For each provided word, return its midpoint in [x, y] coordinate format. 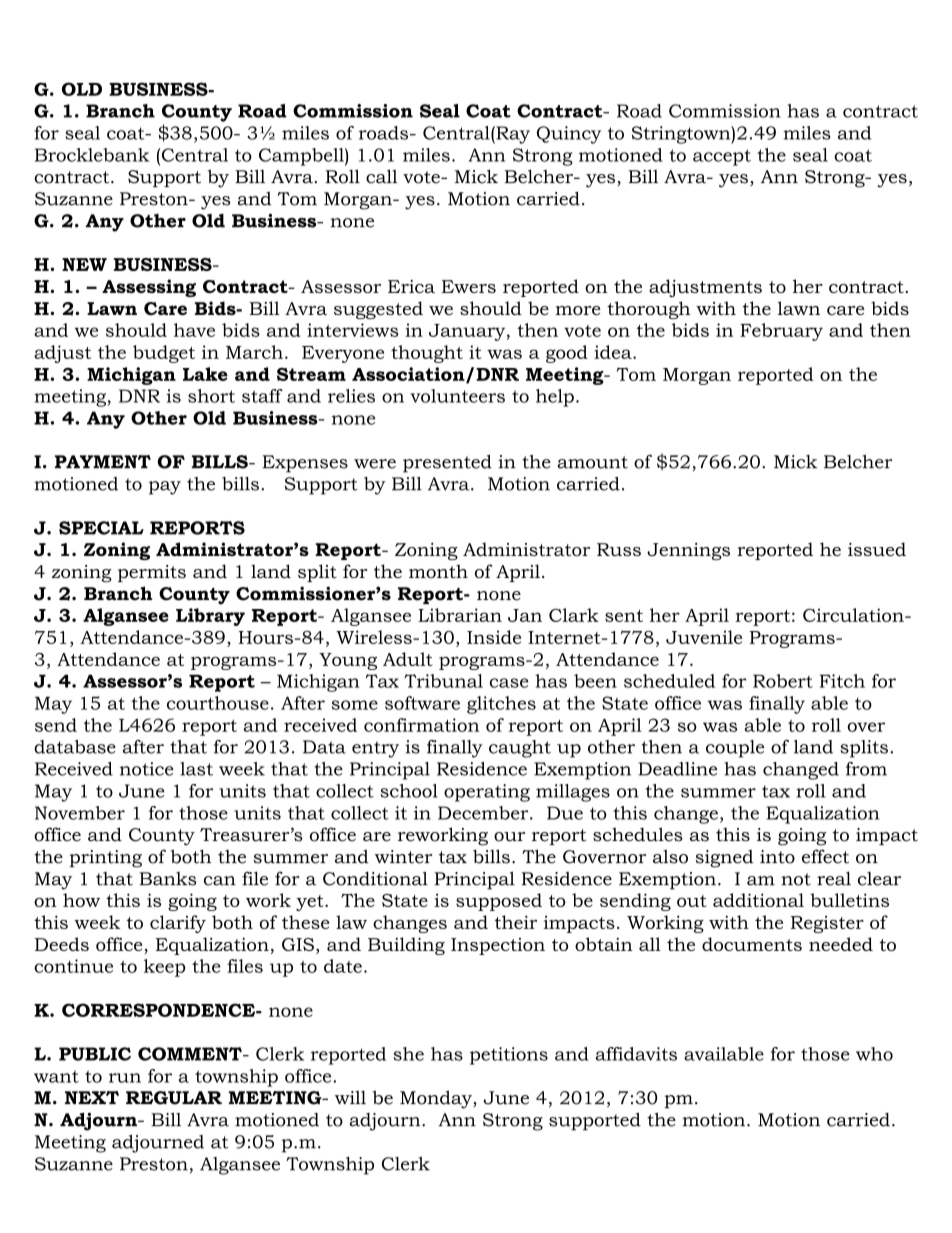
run [125, 1078]
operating [487, 793]
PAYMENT [103, 461]
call [381, 176]
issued [877, 549]
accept [722, 157]
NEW [84, 264]
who [874, 1054]
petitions [509, 1056]
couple [735, 749]
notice [147, 769]
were [375, 464]
